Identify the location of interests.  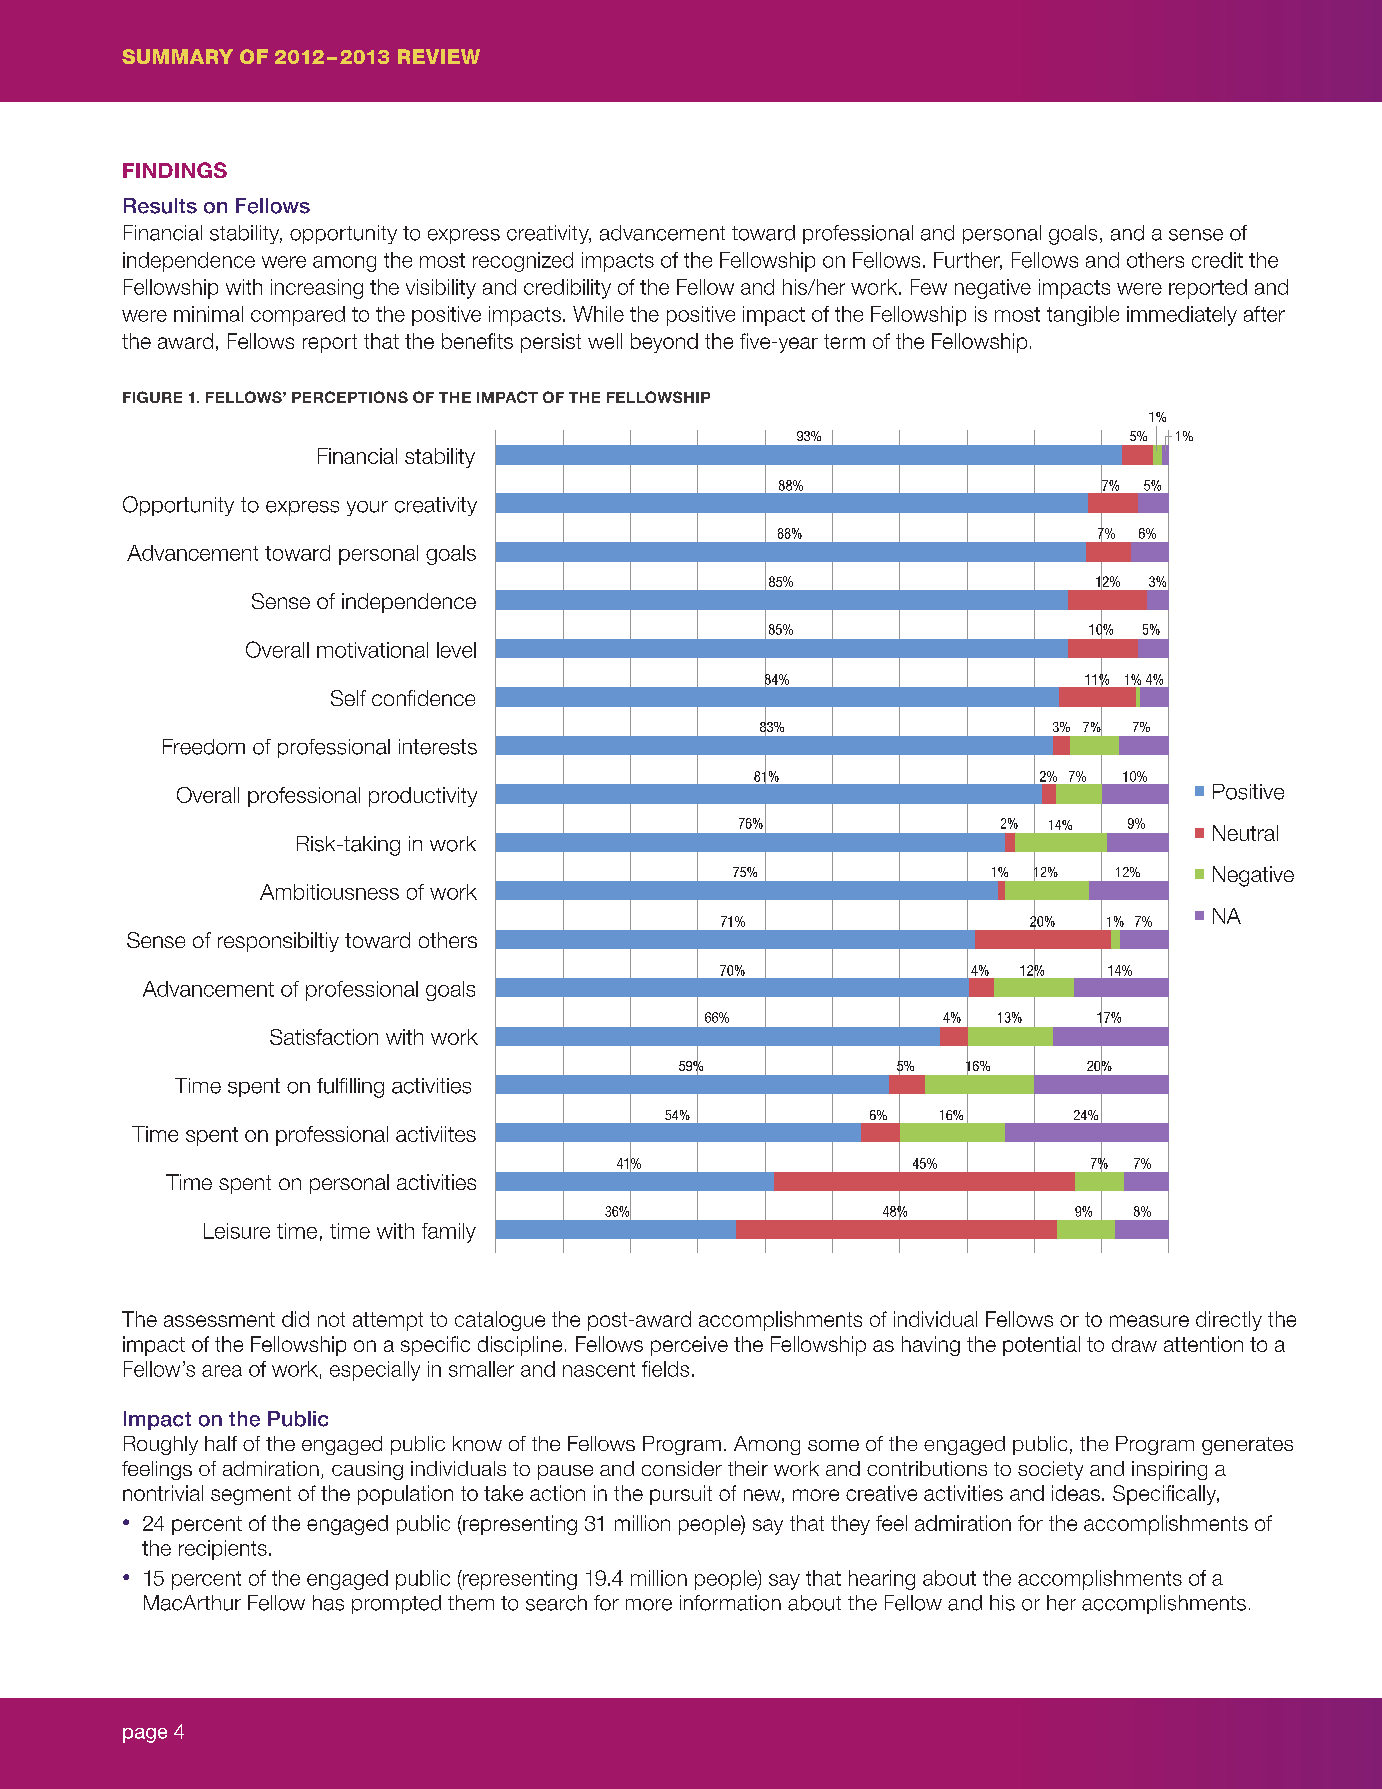
(438, 747).
